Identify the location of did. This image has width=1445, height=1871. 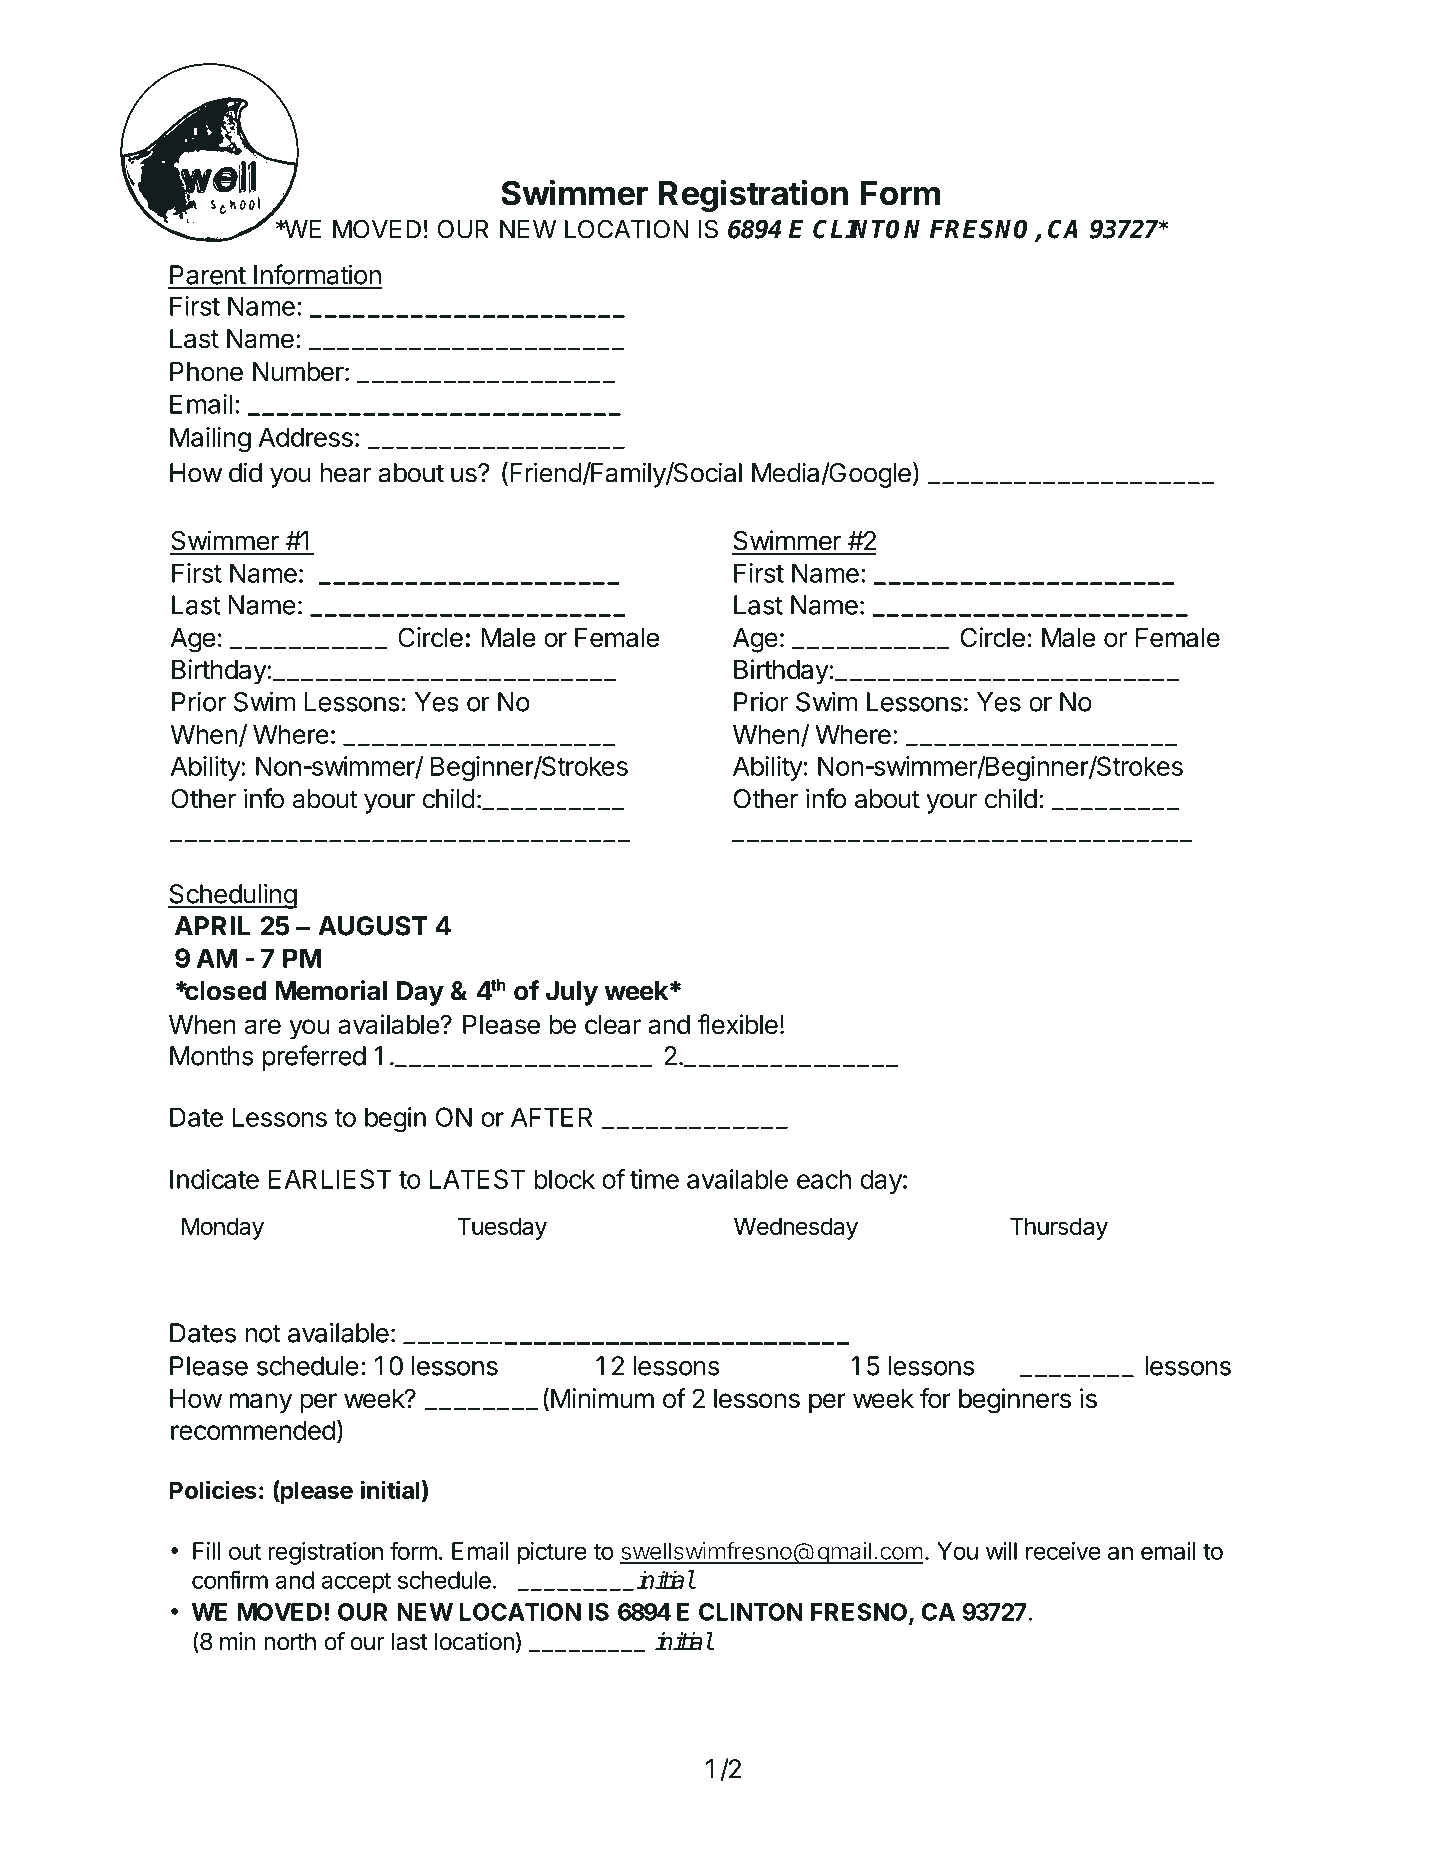
(245, 472).
